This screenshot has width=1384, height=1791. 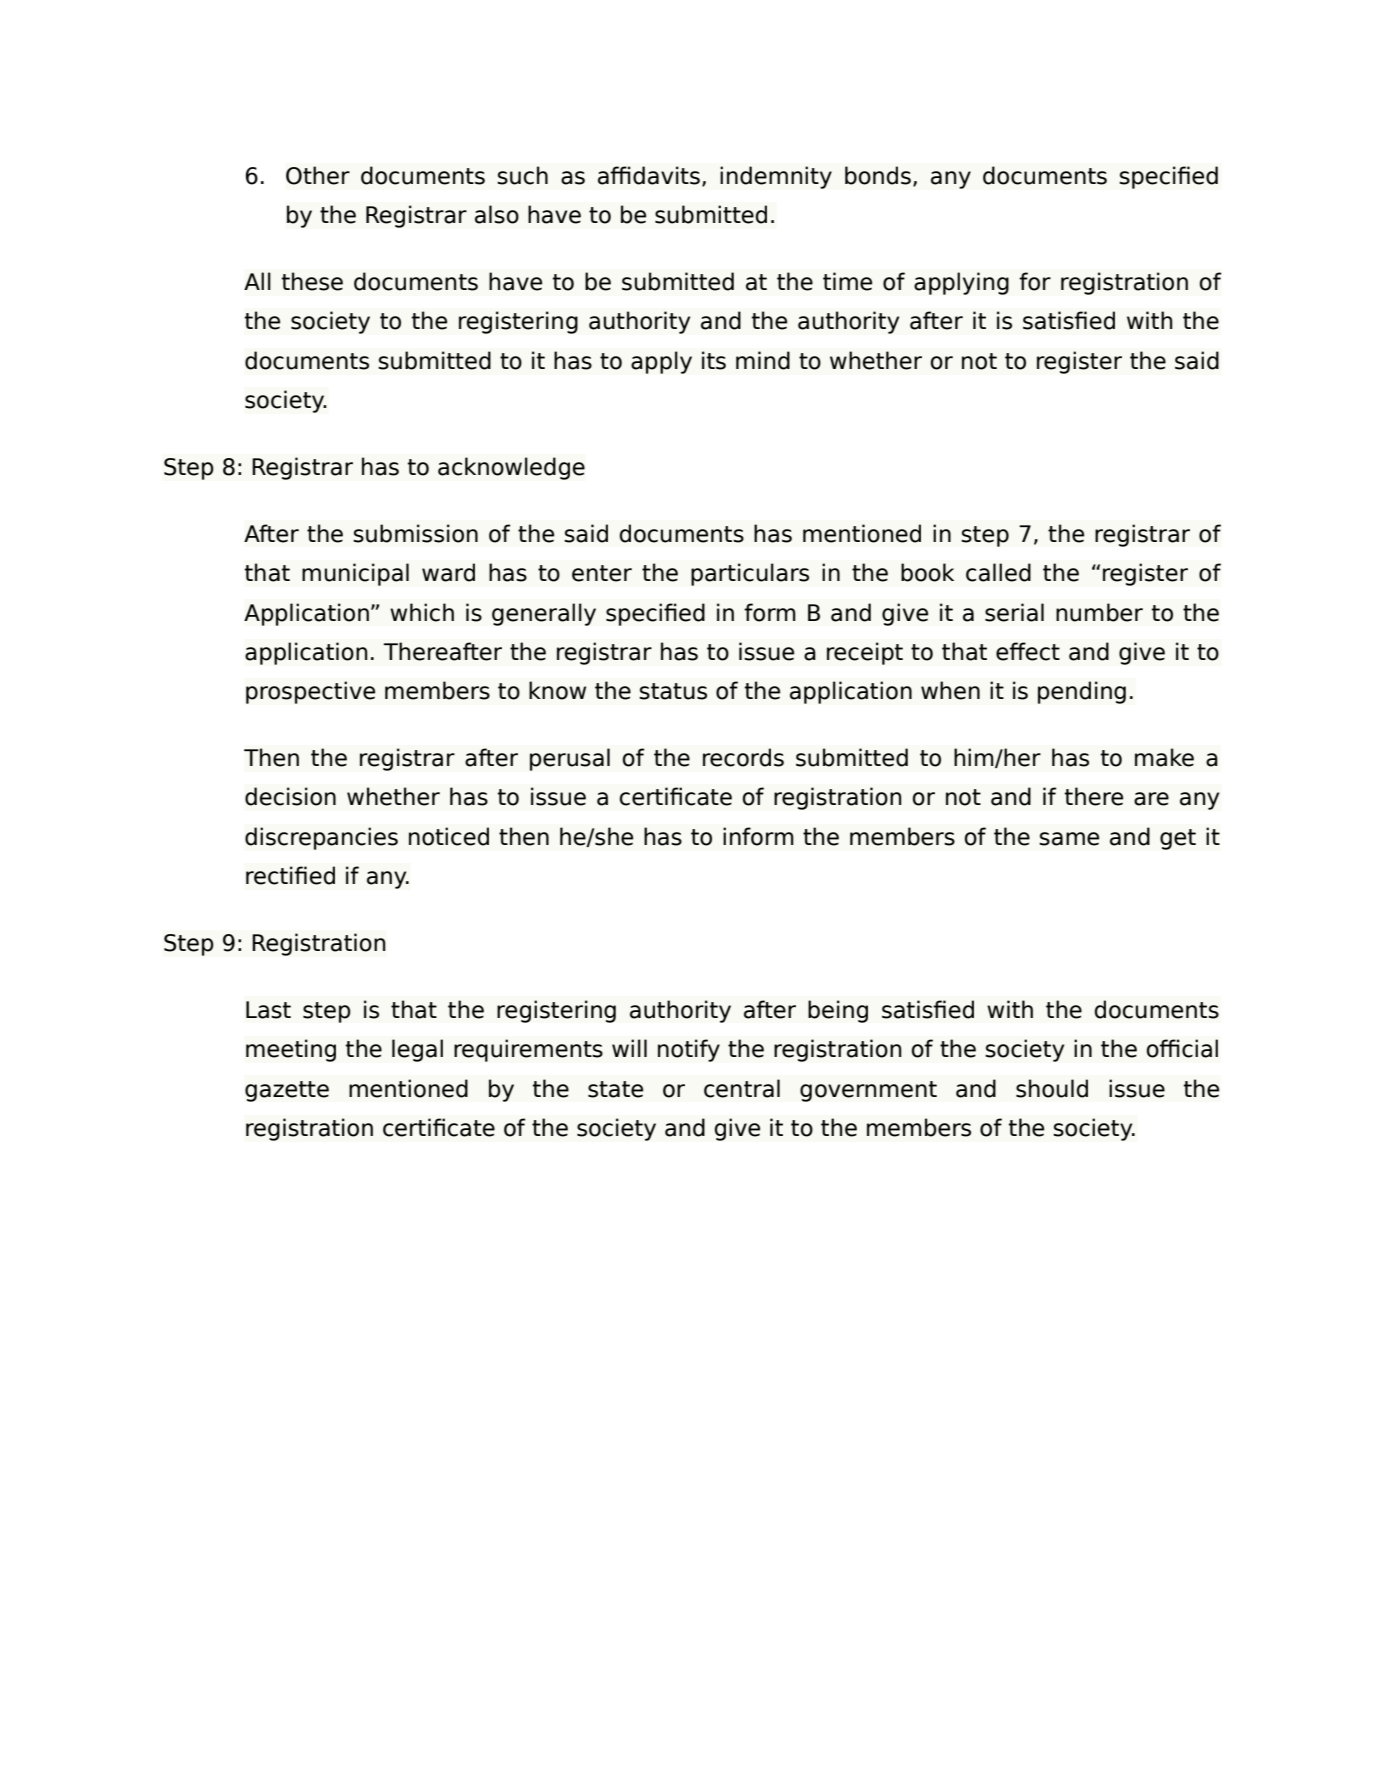 What do you see at coordinates (998, 572) in the screenshot?
I see `called` at bounding box center [998, 572].
